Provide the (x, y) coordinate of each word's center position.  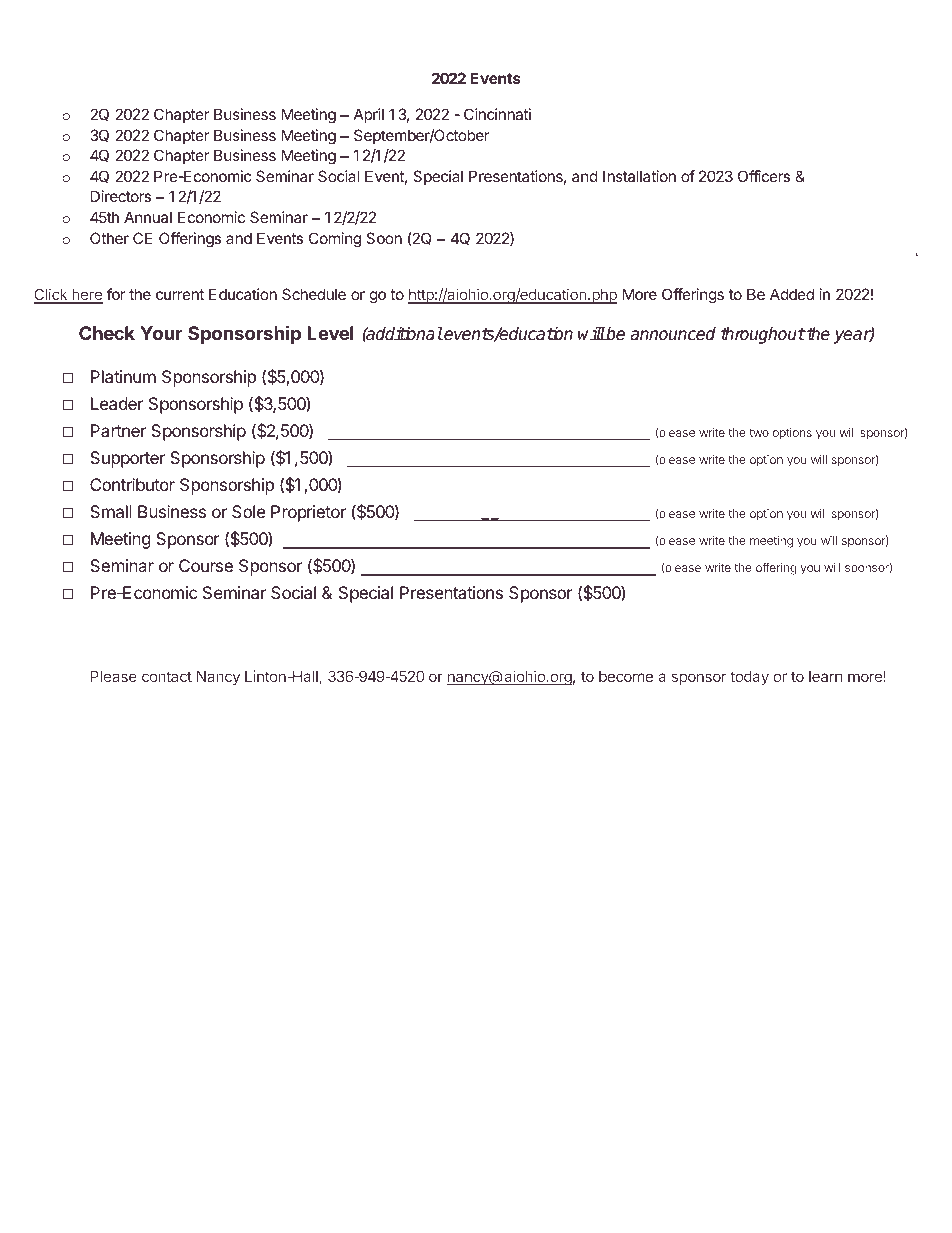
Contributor (132, 484)
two (759, 433)
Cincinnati (497, 114)
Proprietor (308, 513)
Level (330, 333)
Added (792, 294)
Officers (764, 176)
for (116, 294)
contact (167, 676)
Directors (121, 196)
